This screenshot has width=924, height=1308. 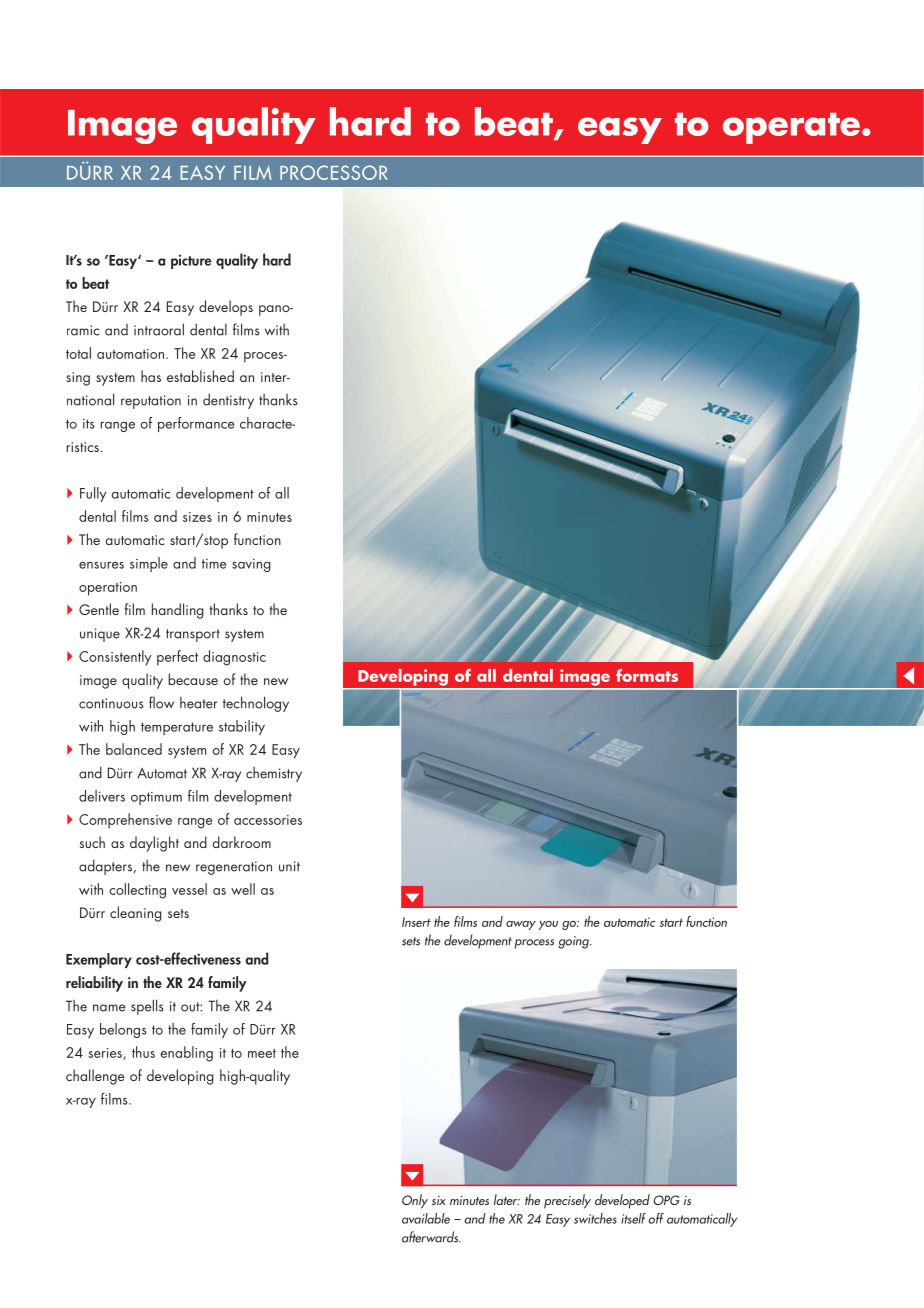 What do you see at coordinates (416, 922) in the screenshot?
I see `Insert` at bounding box center [416, 922].
